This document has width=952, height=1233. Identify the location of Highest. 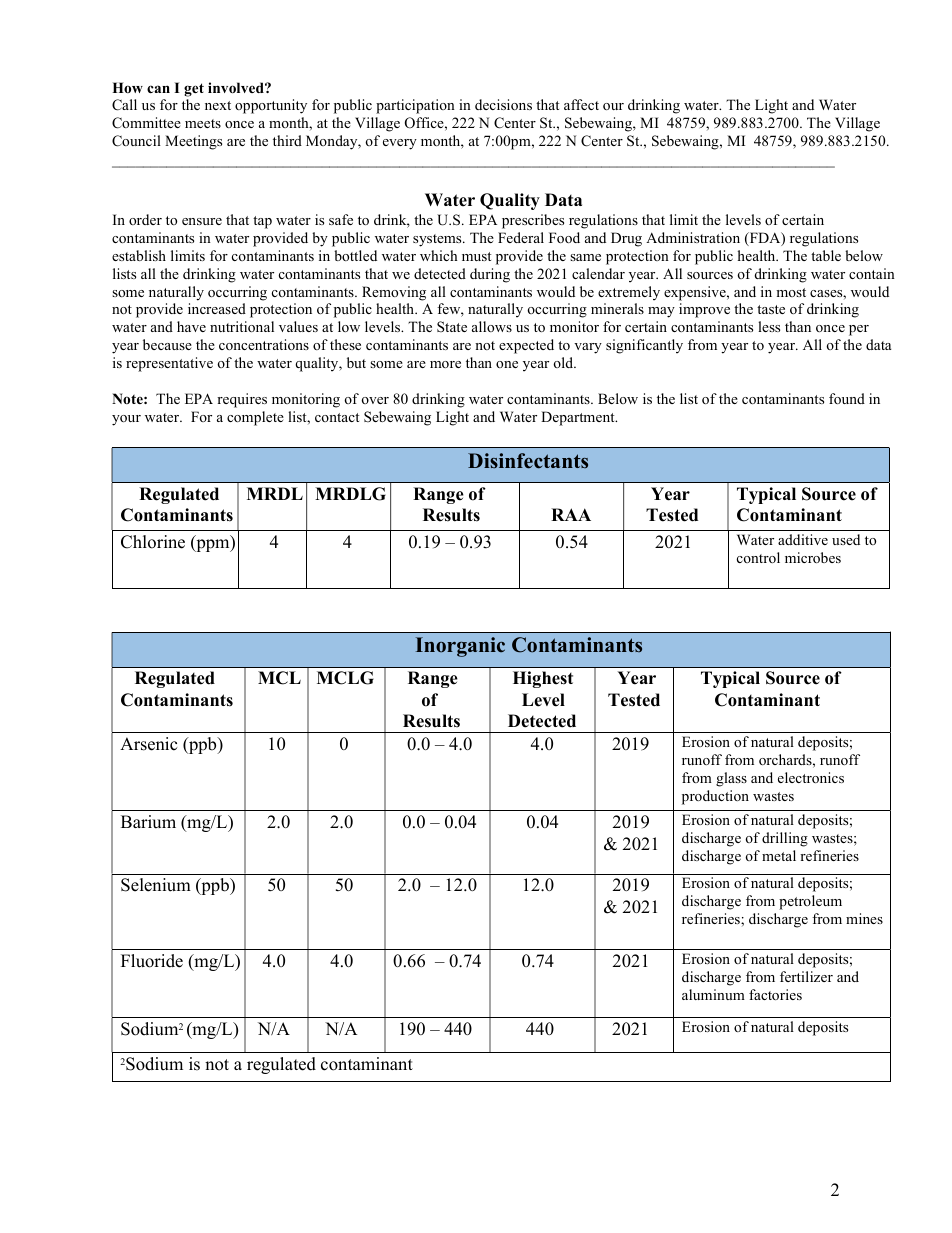
(543, 679).
